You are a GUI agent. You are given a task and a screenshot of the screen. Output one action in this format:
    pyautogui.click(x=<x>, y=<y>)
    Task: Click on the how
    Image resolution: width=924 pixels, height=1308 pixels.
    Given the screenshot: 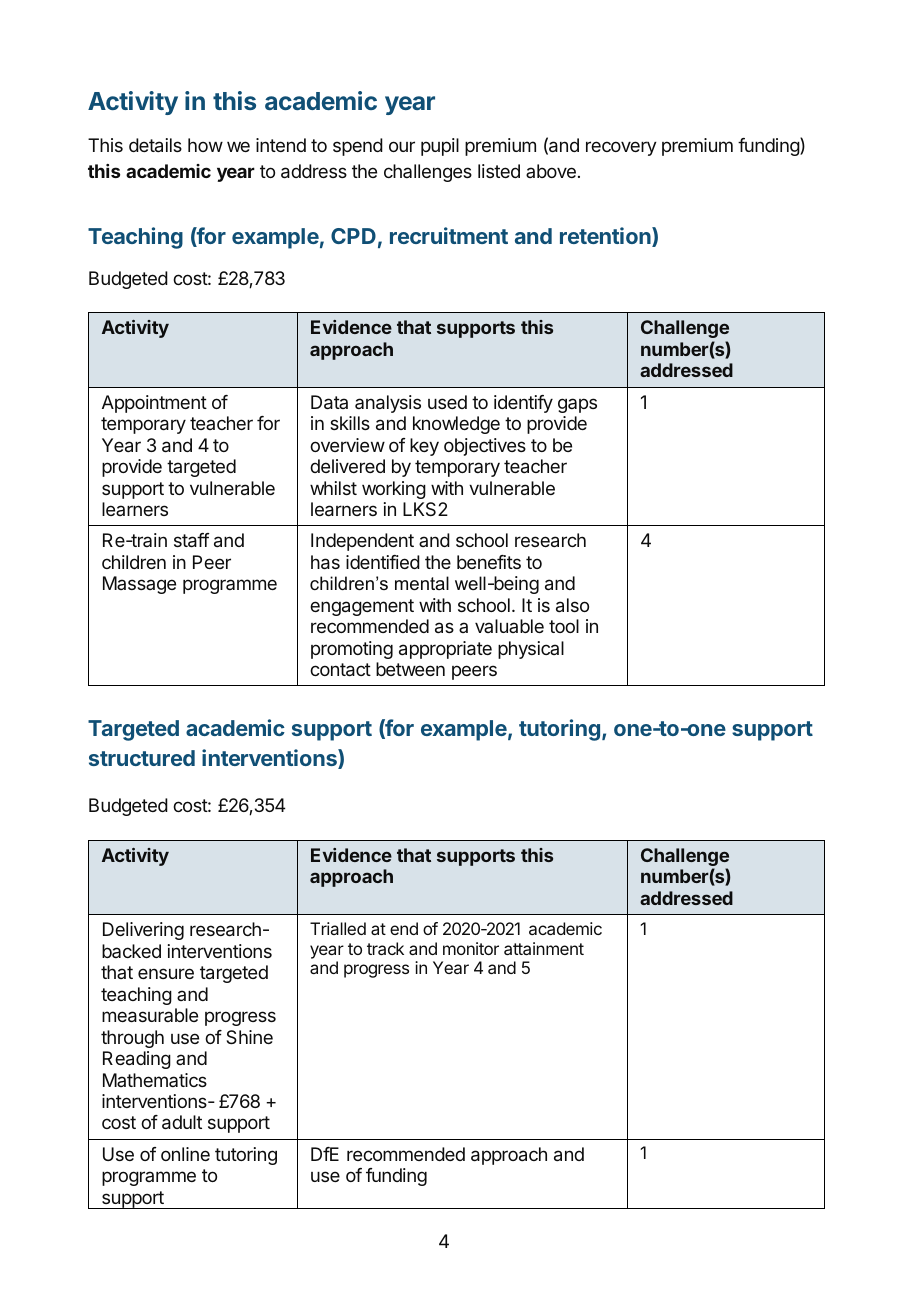 What is the action you would take?
    pyautogui.click(x=205, y=145)
